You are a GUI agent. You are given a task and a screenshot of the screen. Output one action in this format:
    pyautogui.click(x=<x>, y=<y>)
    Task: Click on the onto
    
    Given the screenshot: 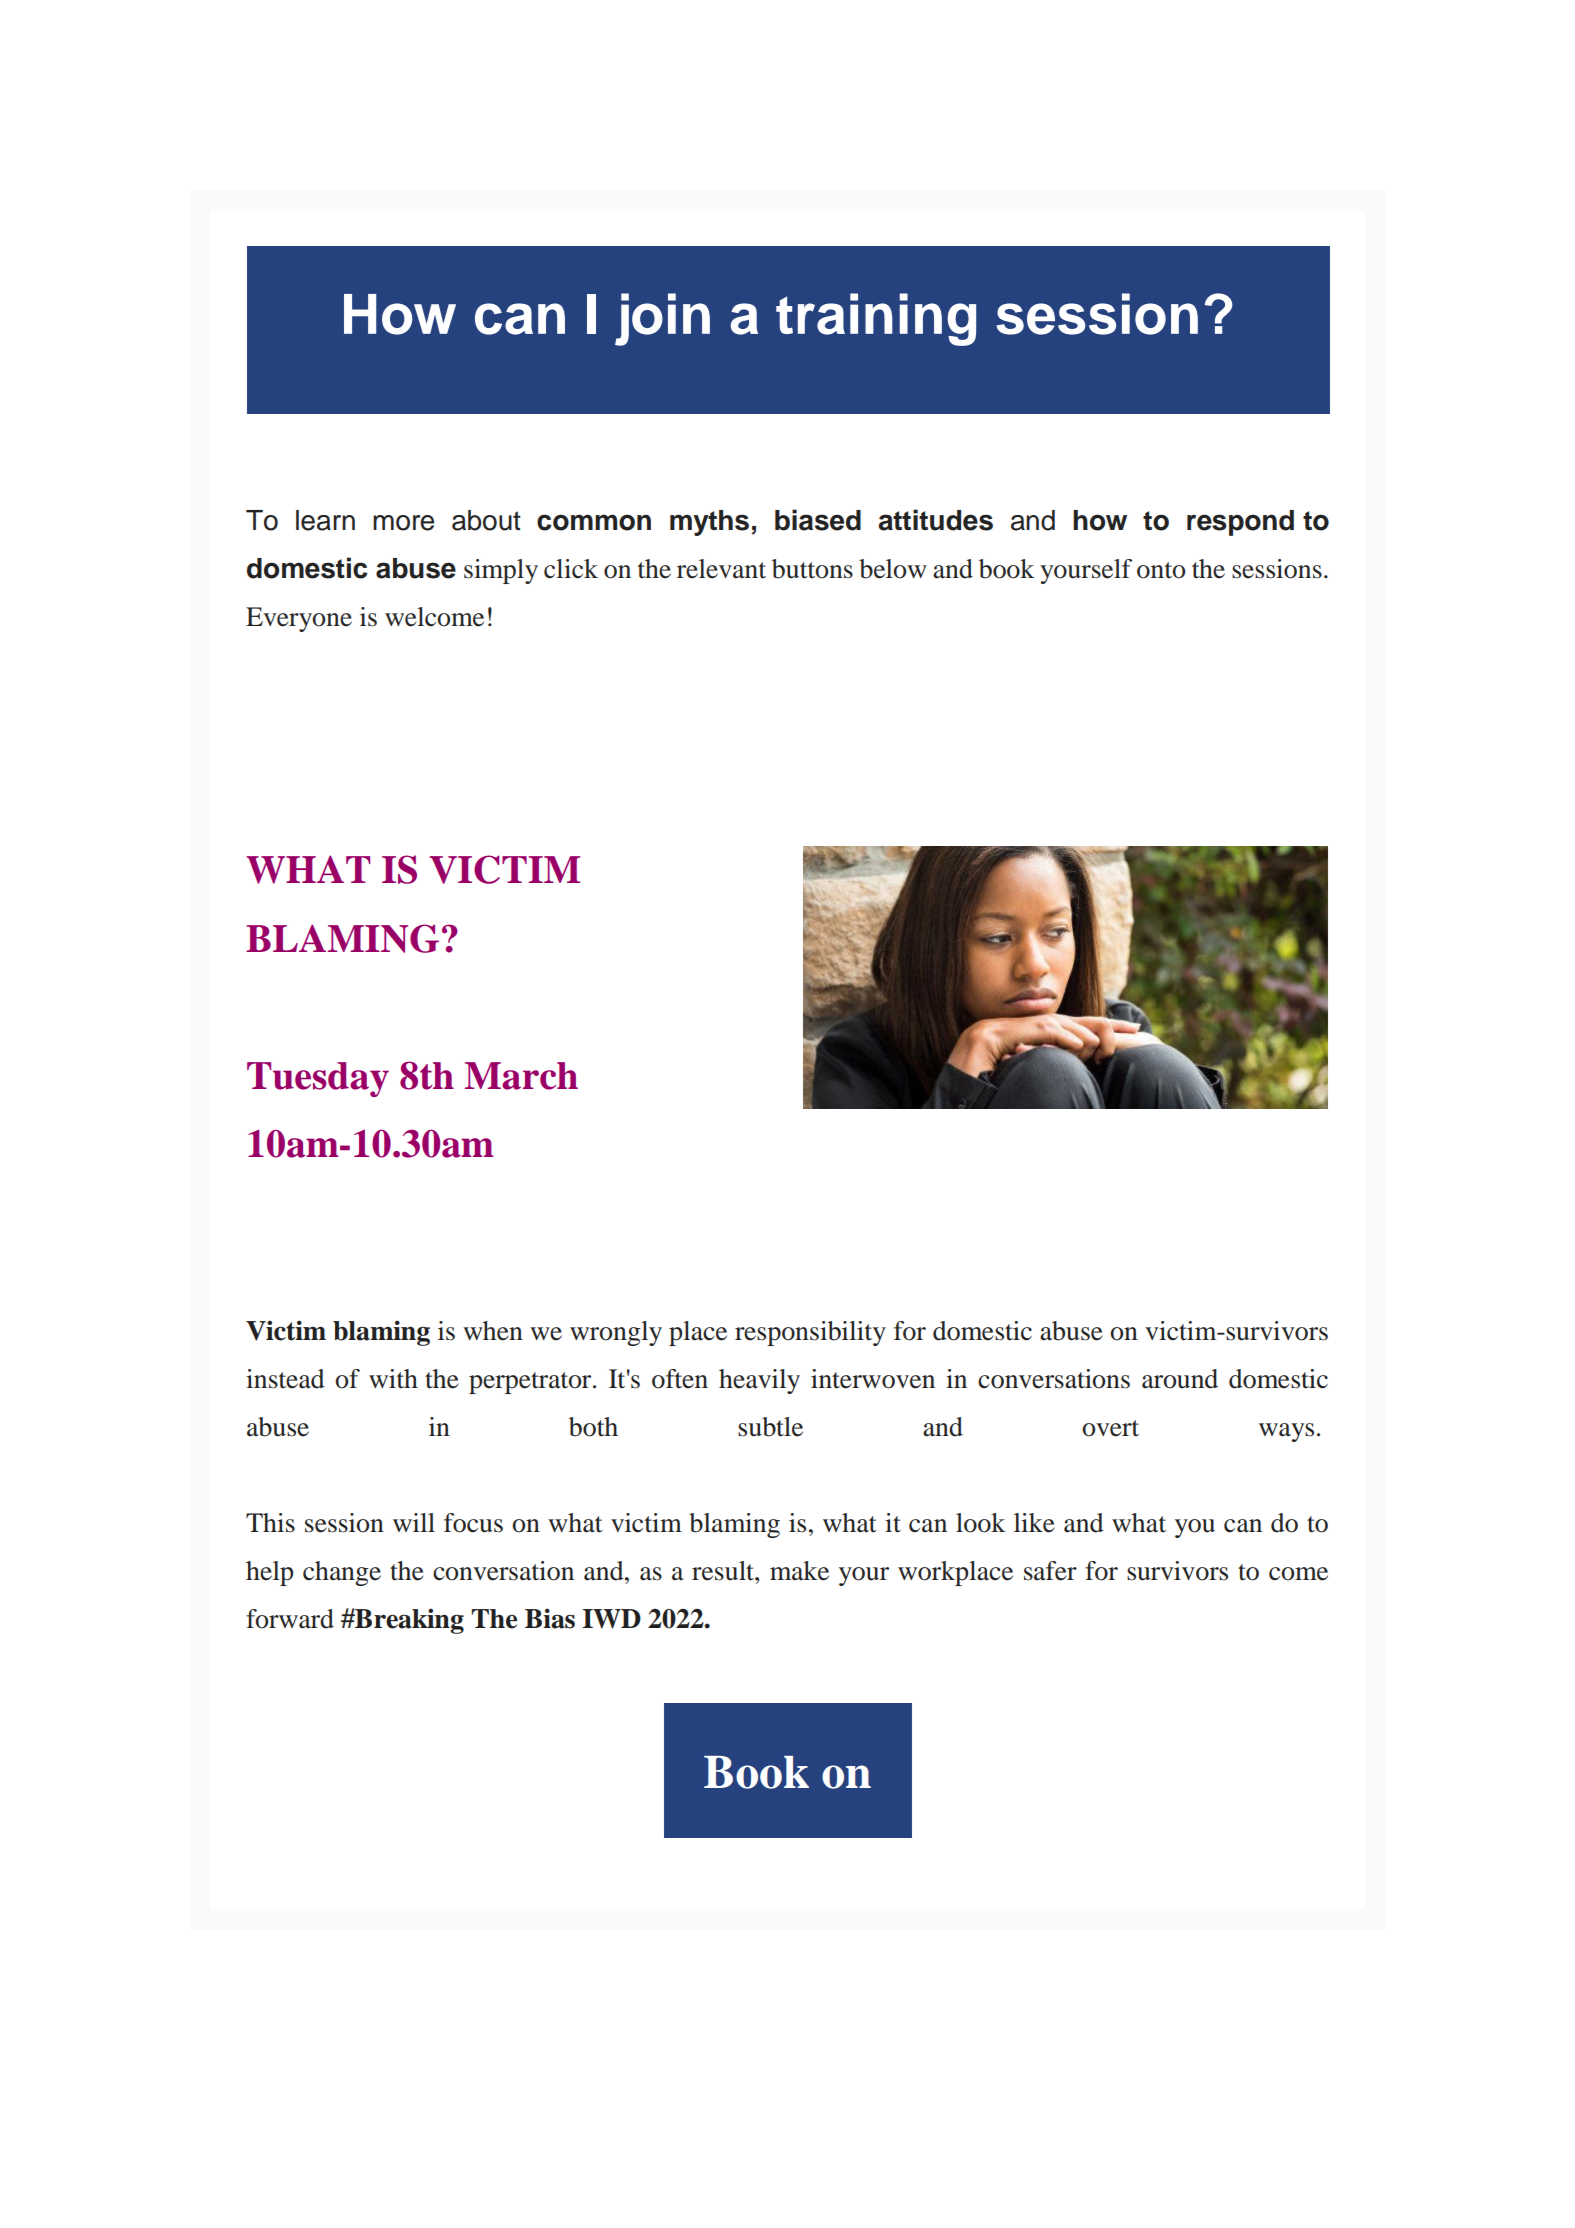 What is the action you would take?
    pyautogui.click(x=1161, y=570)
